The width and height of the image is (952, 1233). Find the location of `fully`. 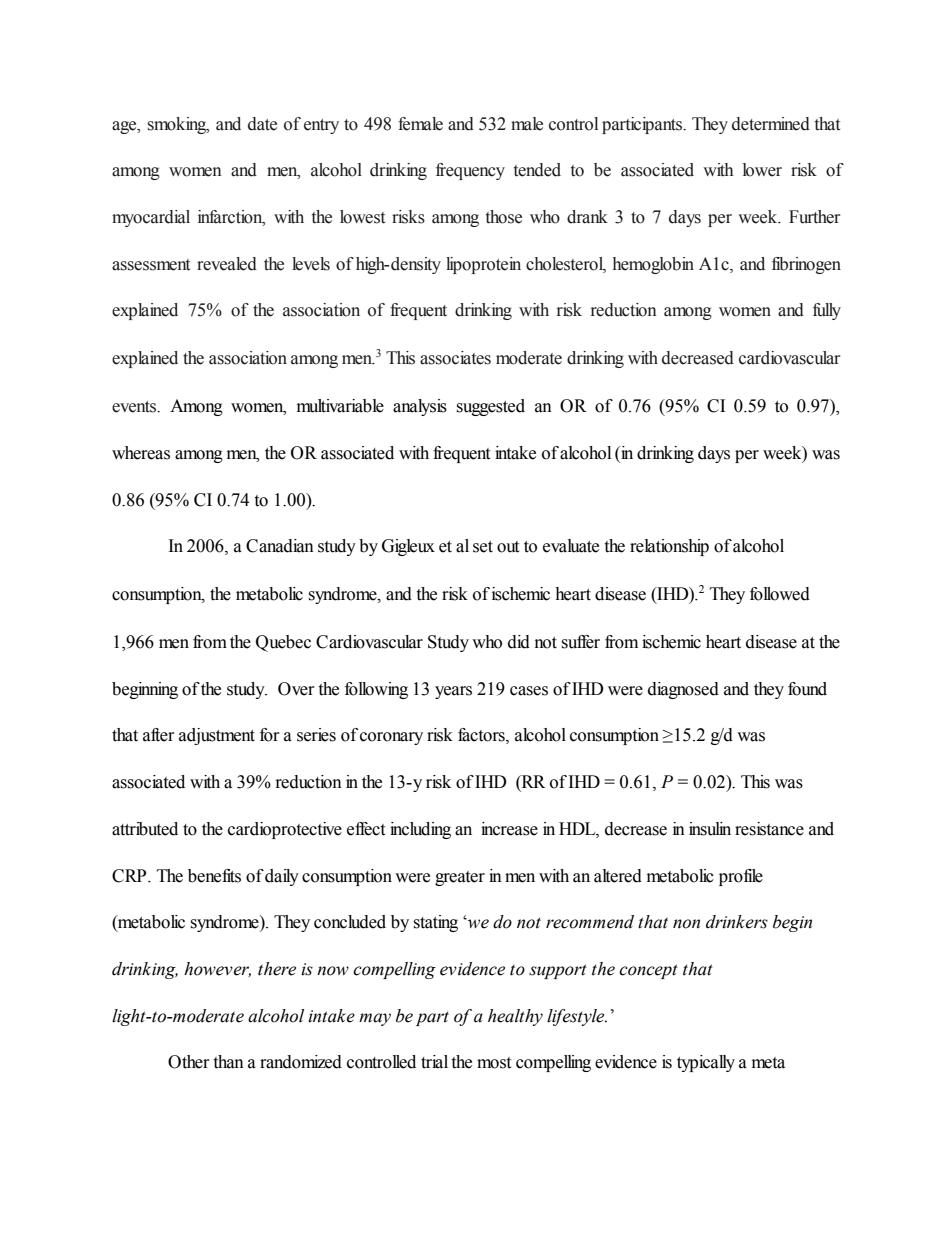

fully is located at coordinates (827, 311).
